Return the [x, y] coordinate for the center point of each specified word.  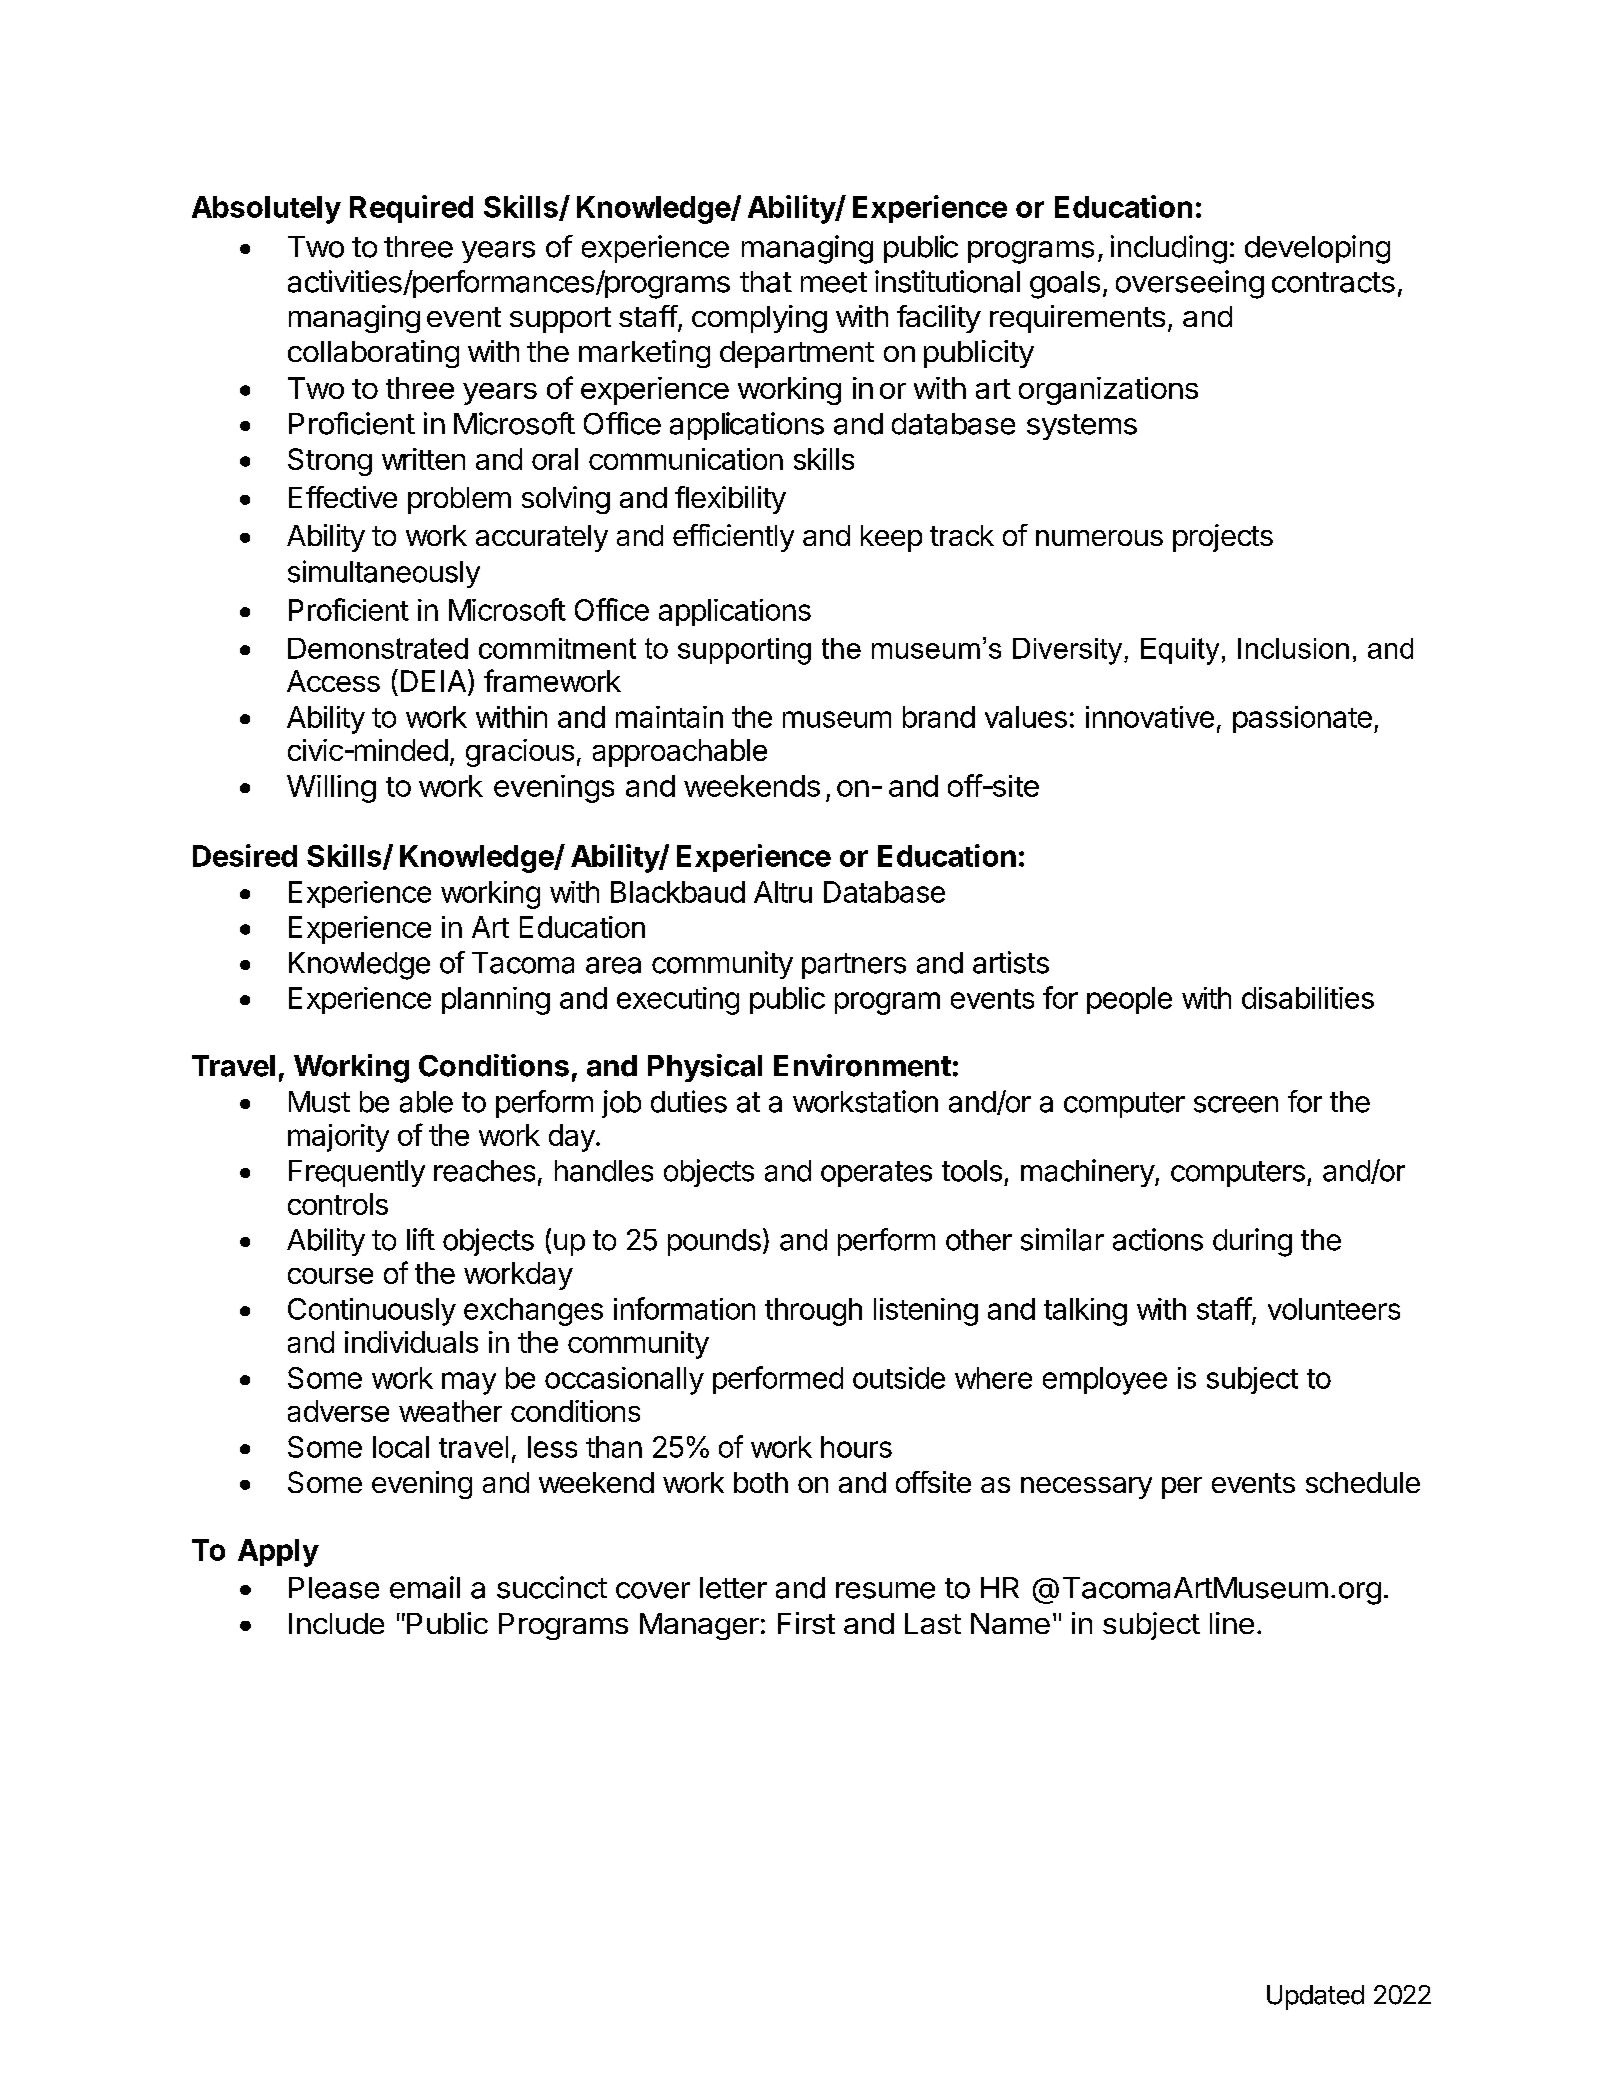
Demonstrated [378, 648]
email [425, 1587]
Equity [1180, 651]
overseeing [1190, 284]
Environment [862, 1065]
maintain [669, 717]
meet [834, 282]
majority [338, 1138]
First [806, 1623]
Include [336, 1623]
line [1232, 1623]
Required [411, 209]
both [761, 1482]
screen [1236, 1104]
